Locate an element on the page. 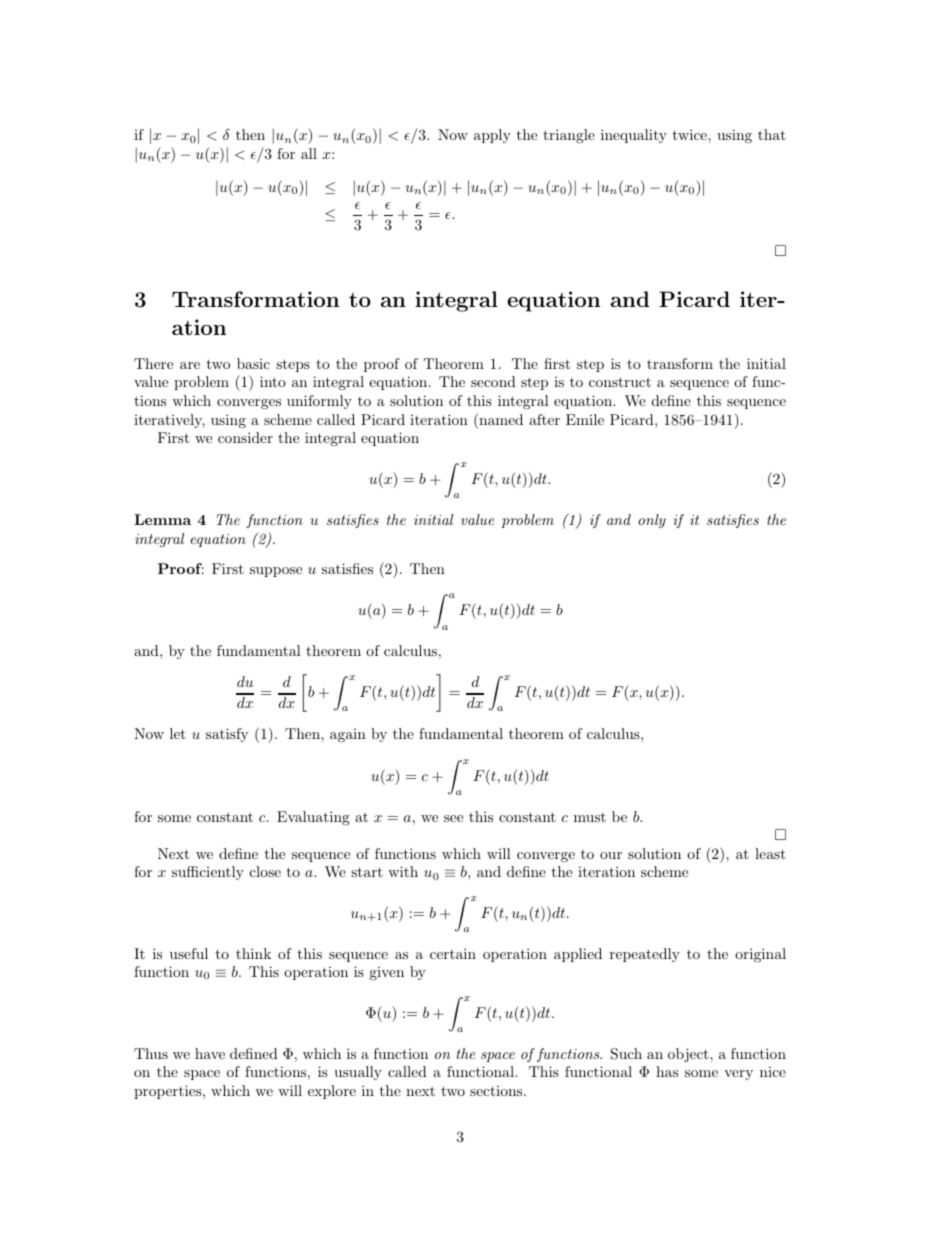 The width and height of the page is (952, 1233). apply is located at coordinates (492, 136).
